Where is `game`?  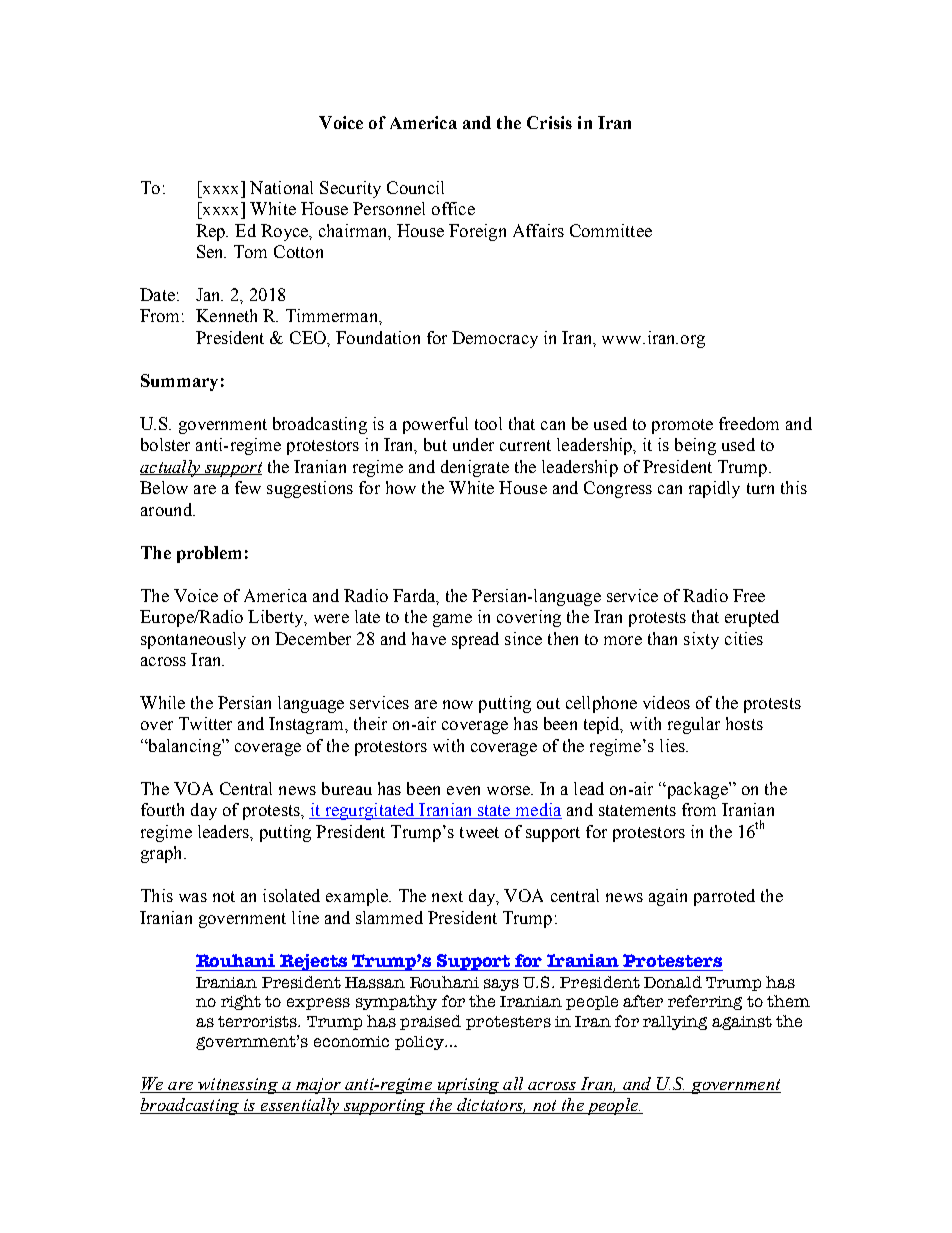
game is located at coordinates (452, 620).
